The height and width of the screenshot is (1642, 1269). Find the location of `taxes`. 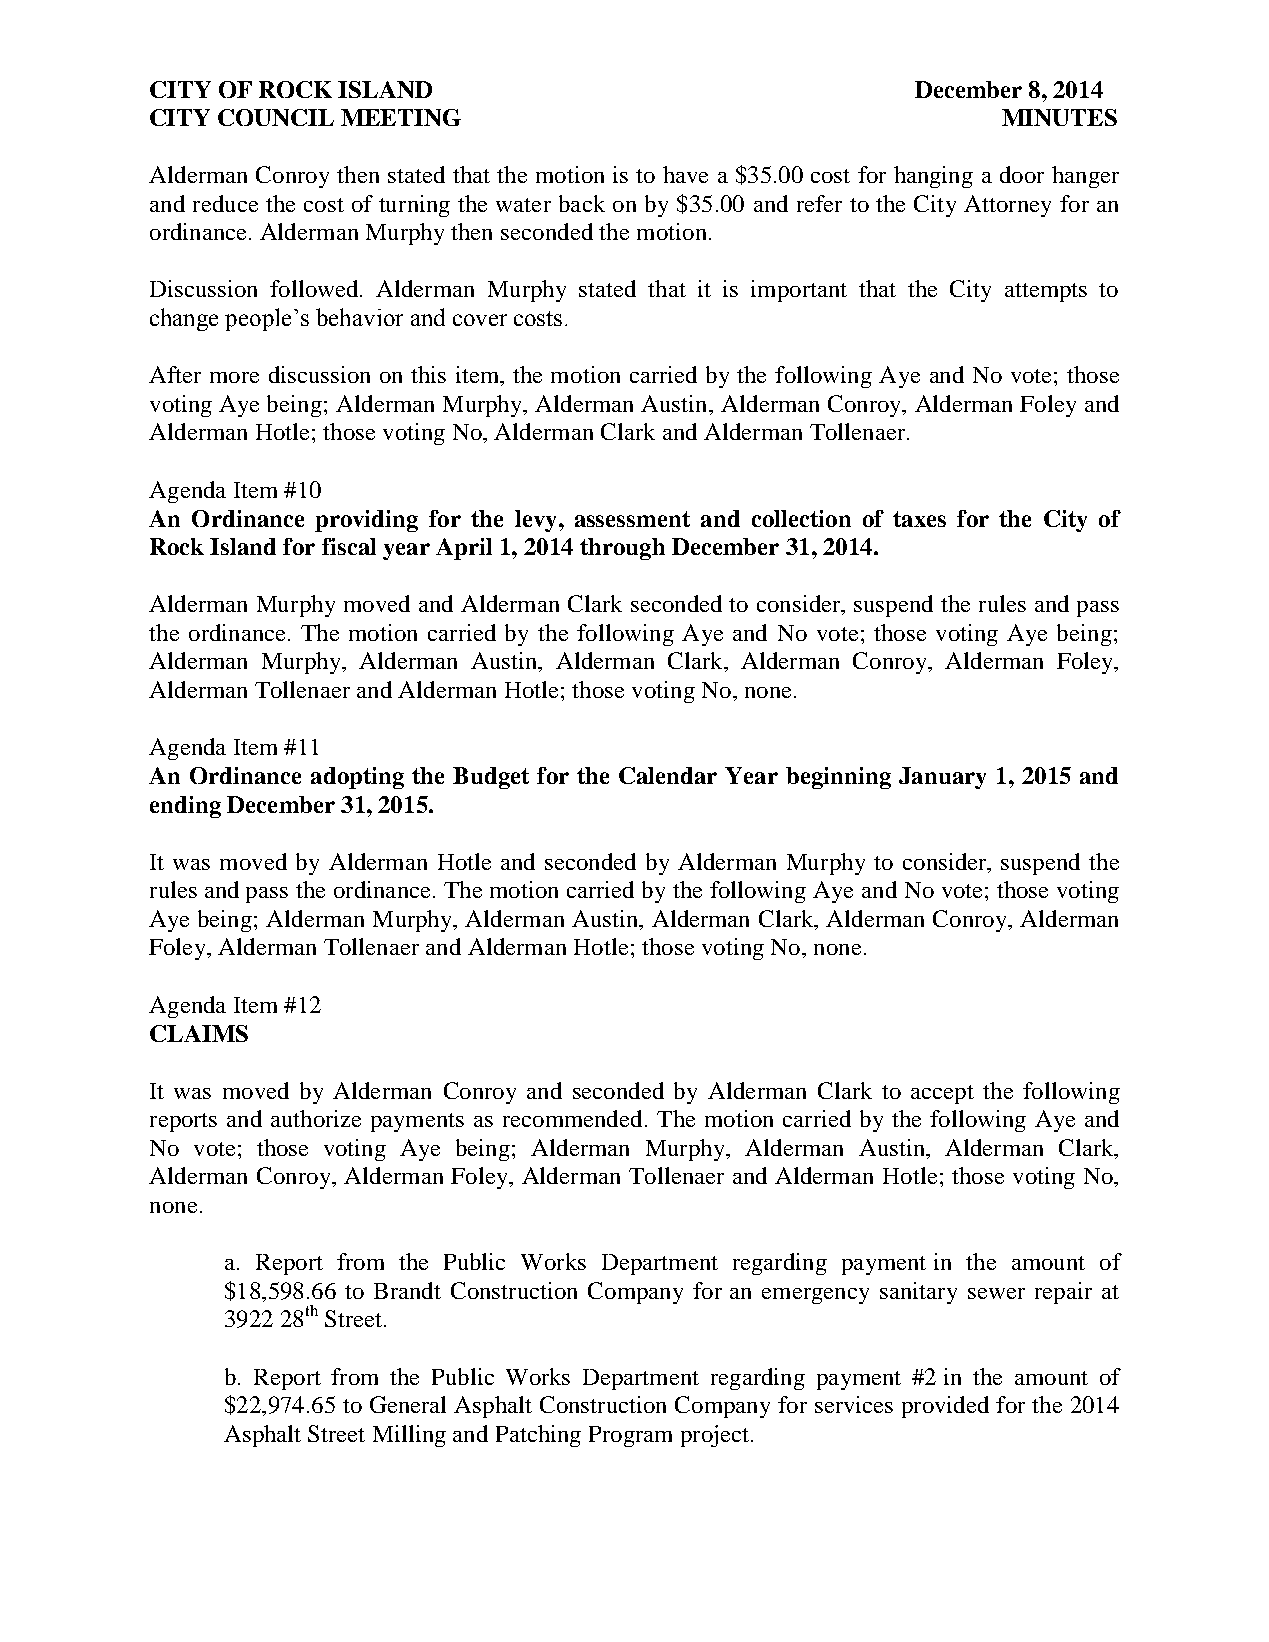

taxes is located at coordinates (919, 519).
